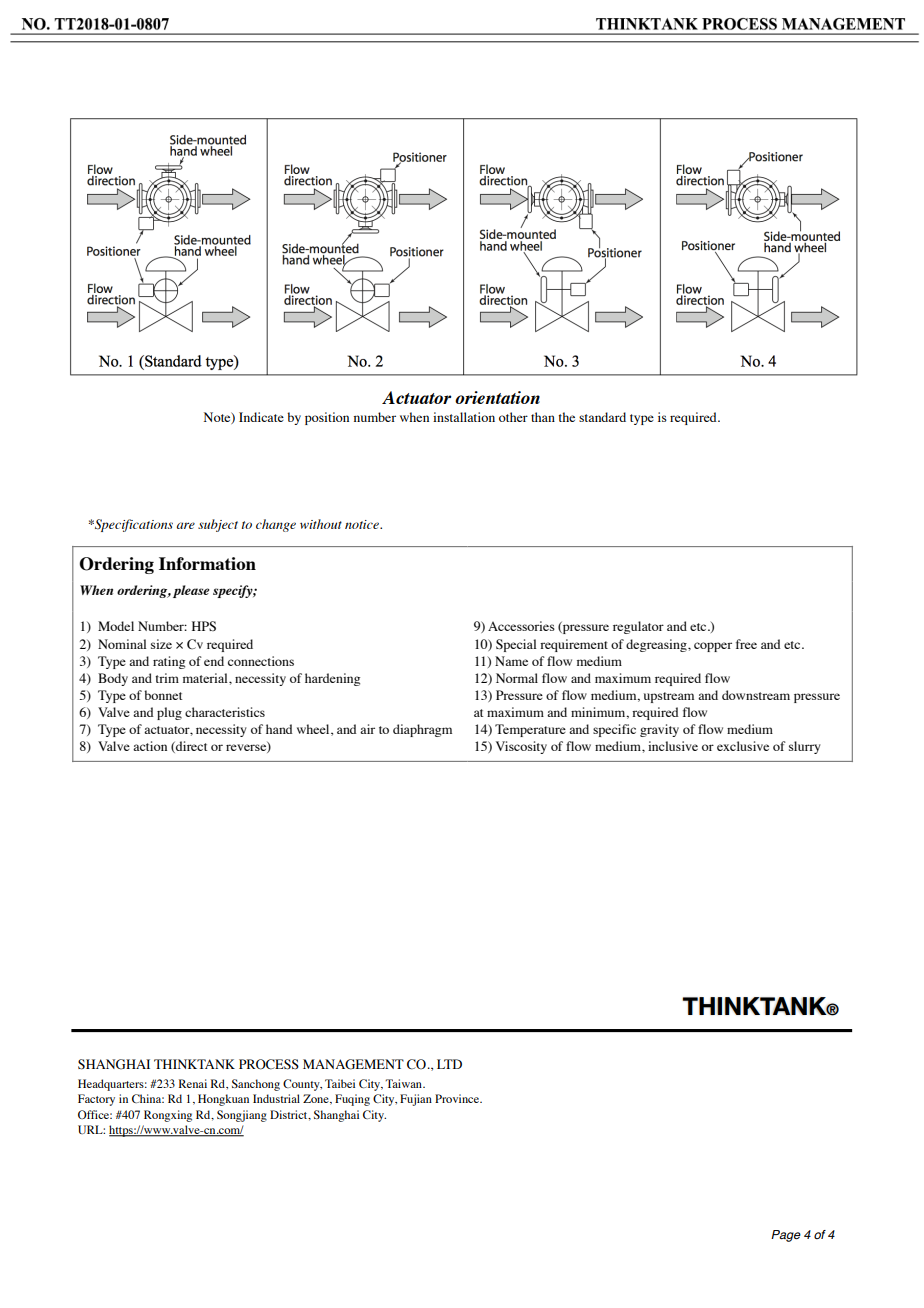 The width and height of the screenshot is (924, 1308). I want to click on standard, so click(602, 417).
